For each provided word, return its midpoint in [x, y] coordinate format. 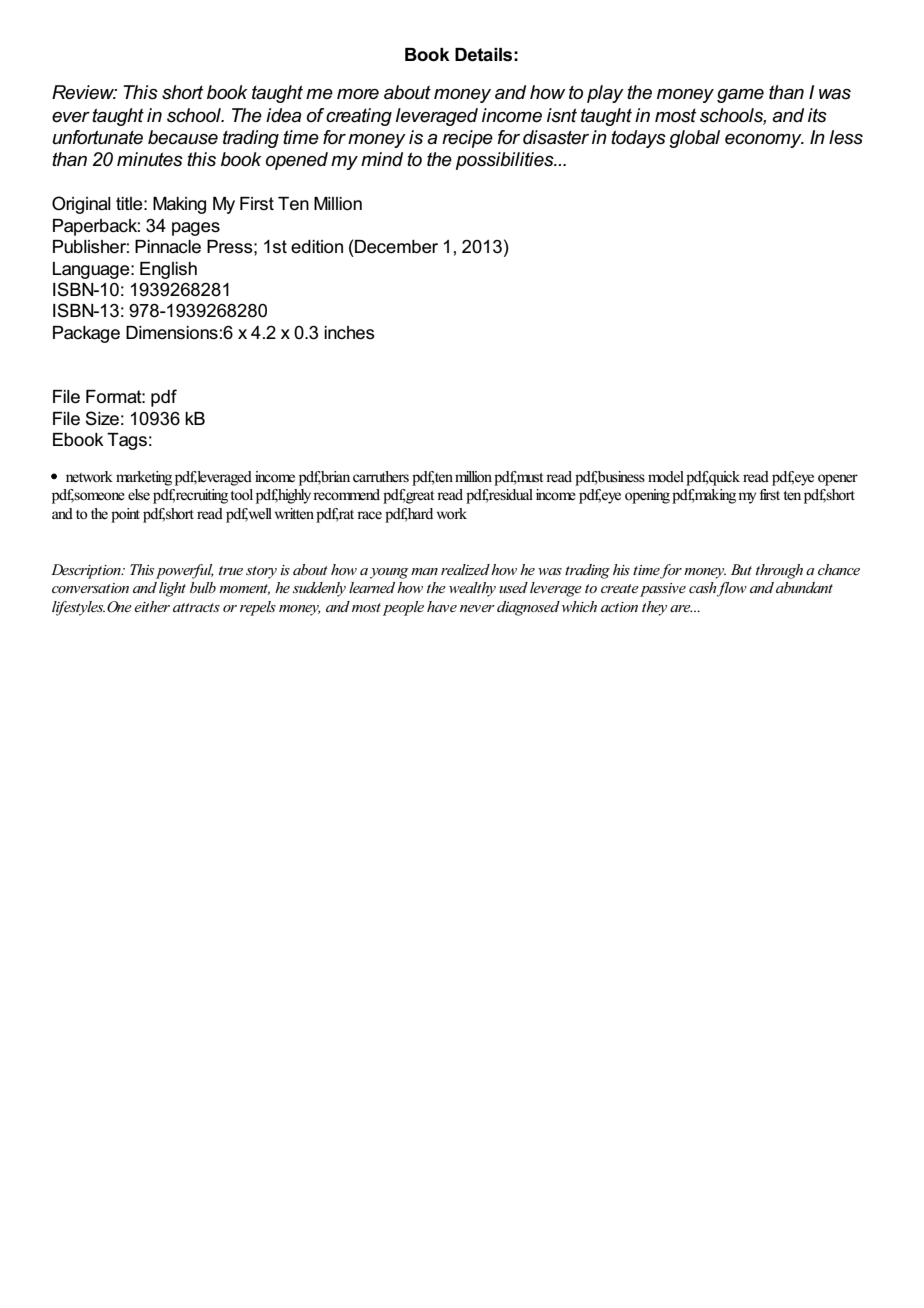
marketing [144, 478]
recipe [467, 139]
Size [102, 418]
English [168, 270]
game [740, 96]
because [183, 137]
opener [838, 480]
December [396, 247]
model [666, 476]
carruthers [381, 477]
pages [196, 229]
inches [349, 333]
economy [764, 141]
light [172, 589]
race [369, 515]
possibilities [506, 161]
